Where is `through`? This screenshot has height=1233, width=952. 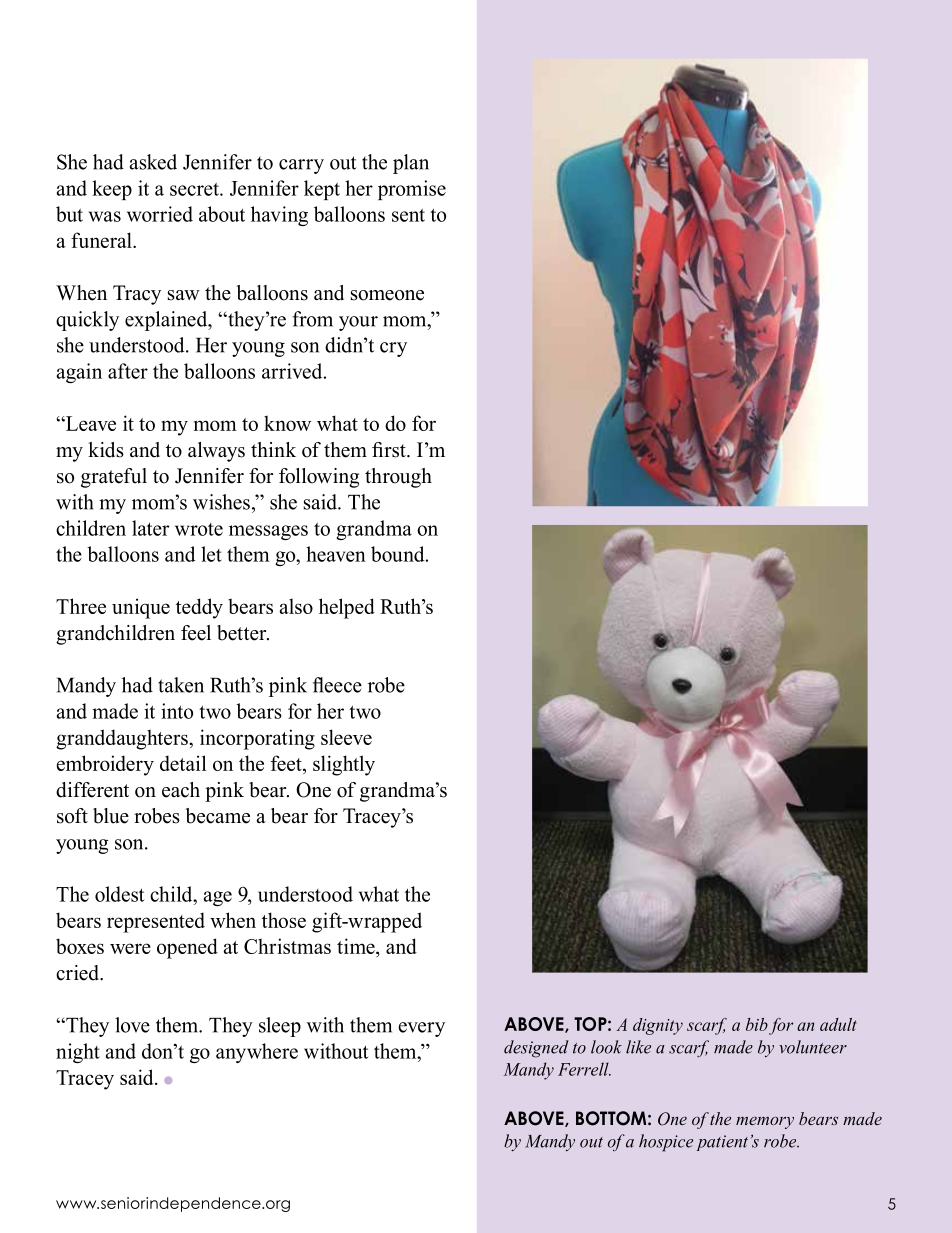 through is located at coordinates (398, 478).
